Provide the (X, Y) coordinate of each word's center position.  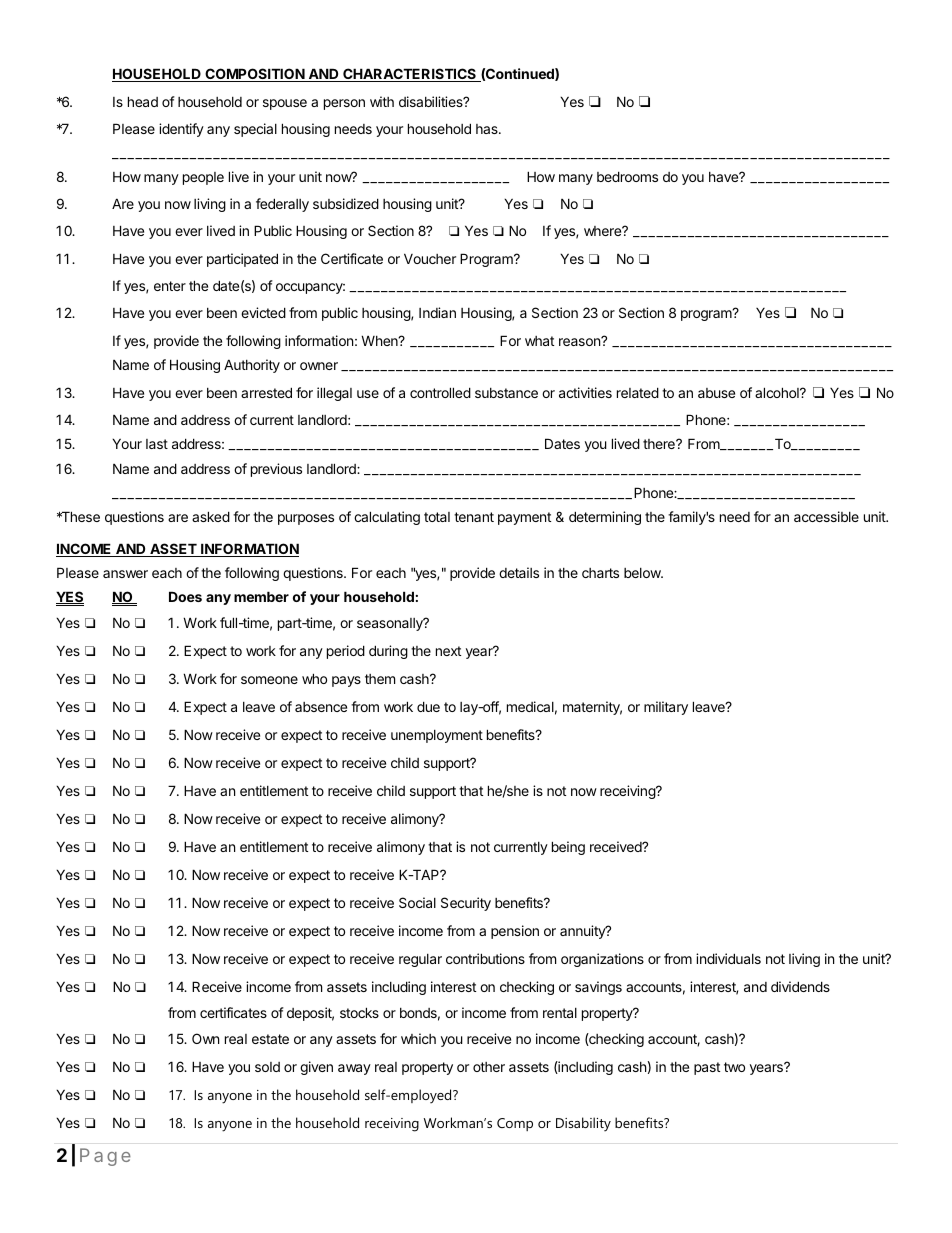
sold (267, 1067)
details (519, 572)
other (489, 1067)
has (488, 129)
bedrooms (627, 176)
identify (181, 130)
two (734, 1067)
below (643, 573)
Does (185, 596)
